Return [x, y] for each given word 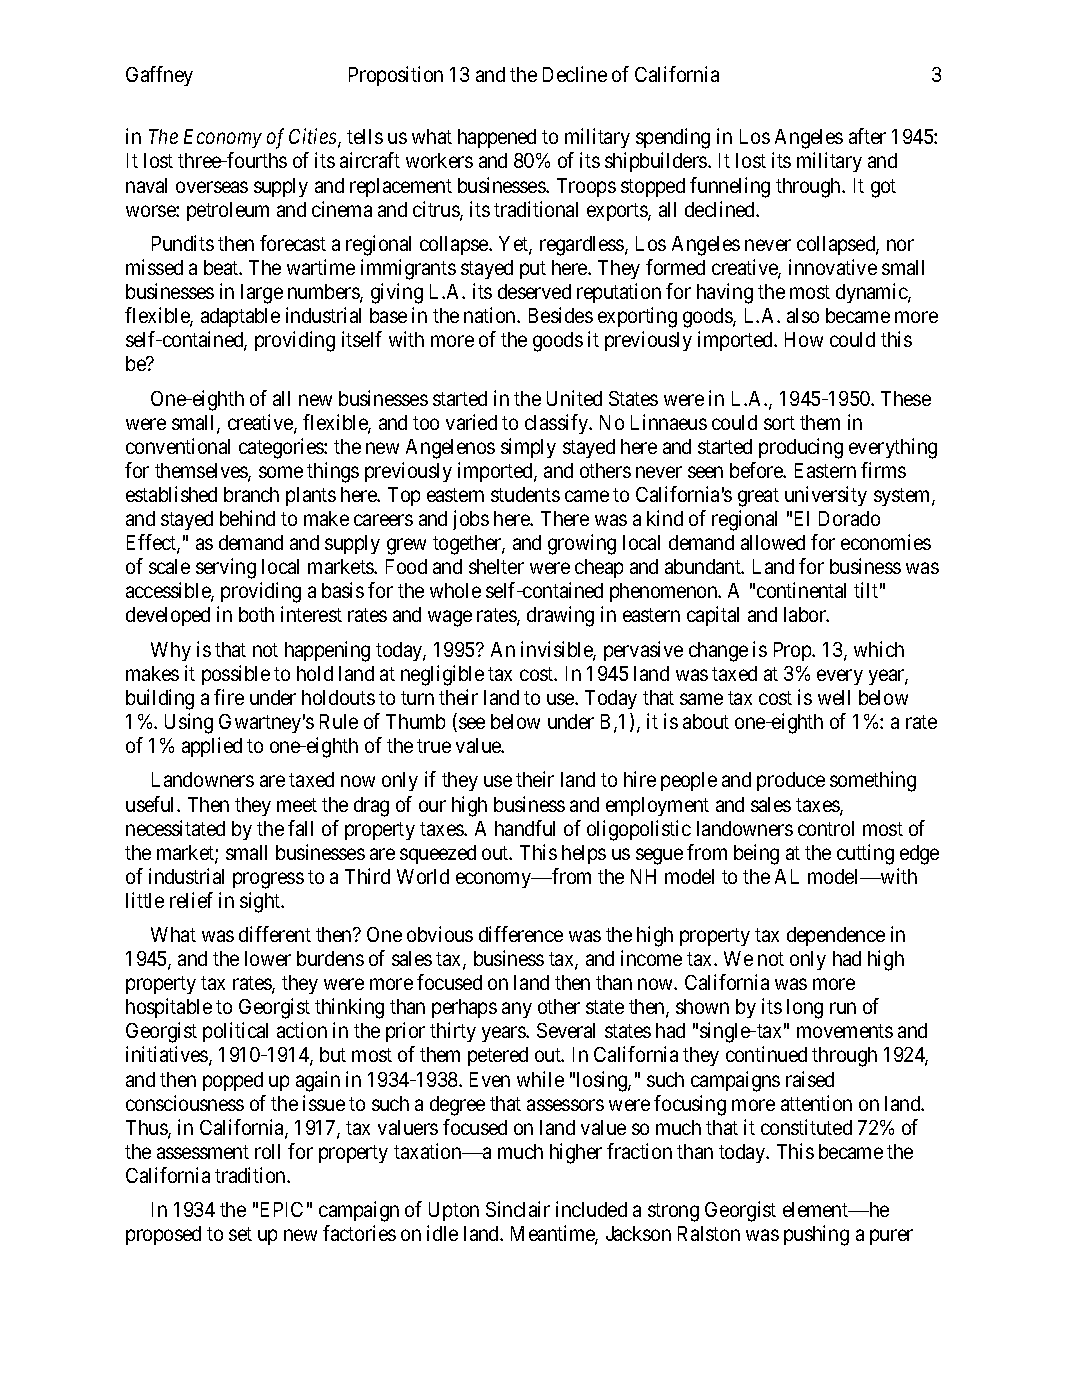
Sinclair [518, 1209]
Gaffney [159, 76]
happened [497, 138]
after [867, 136]
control [826, 828]
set [240, 1234]
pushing [816, 1235]
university [826, 496]
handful [525, 828]
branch [251, 494]
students [525, 494]
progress [268, 880]
